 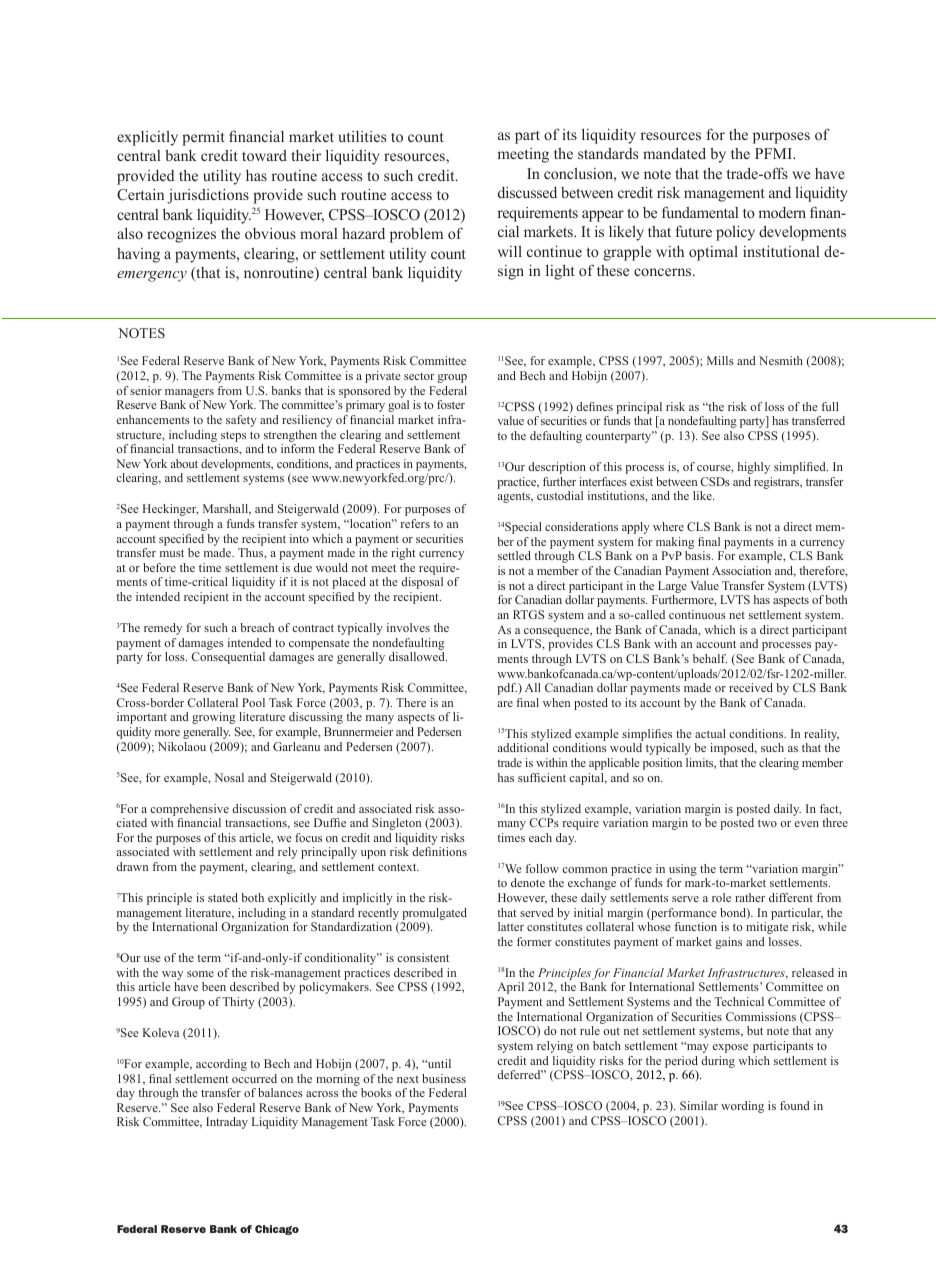 I want to click on jurisdictions, so click(x=208, y=196).
